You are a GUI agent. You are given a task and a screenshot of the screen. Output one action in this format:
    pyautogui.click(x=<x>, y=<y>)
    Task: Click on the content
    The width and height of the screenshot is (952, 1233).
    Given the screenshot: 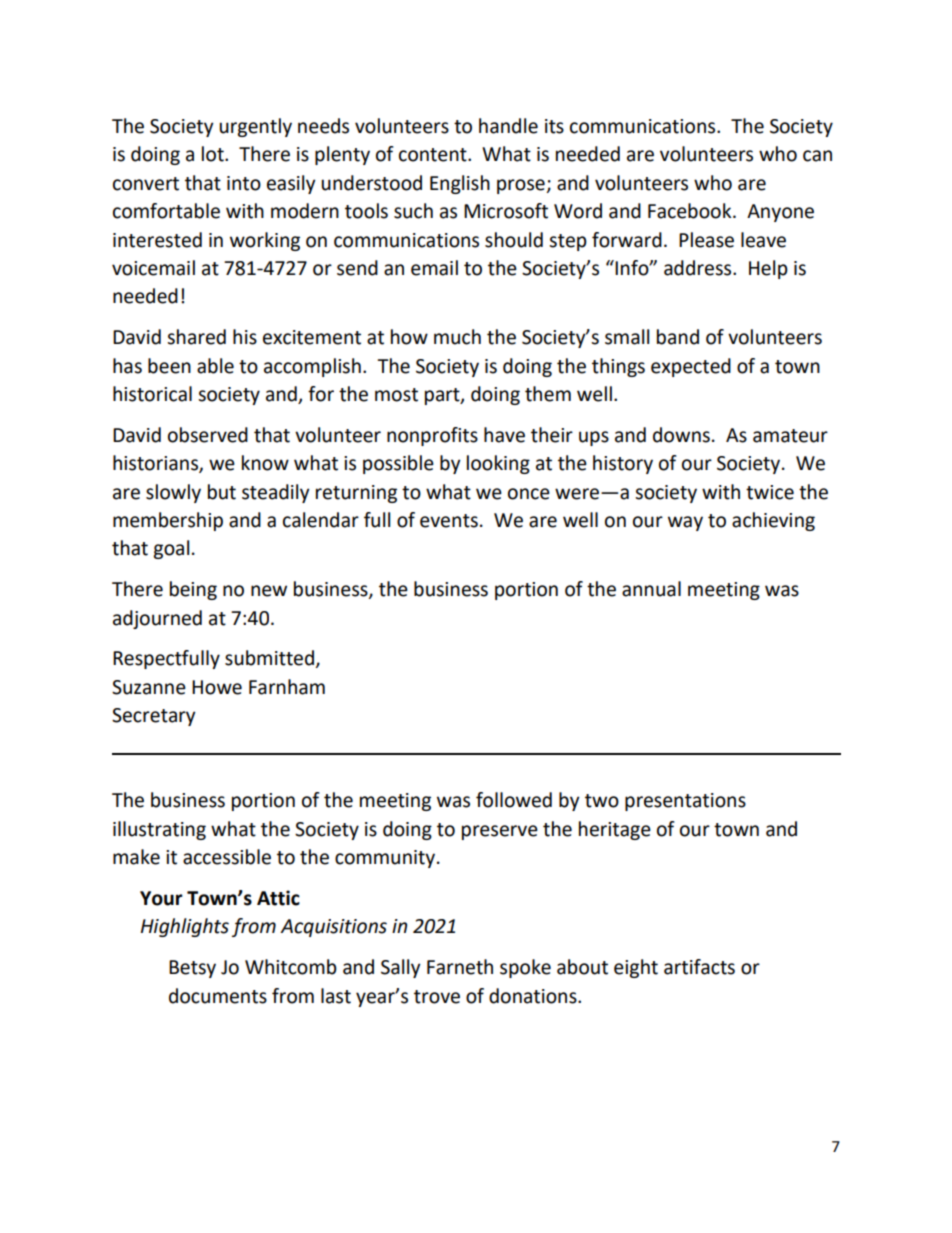 What is the action you would take?
    pyautogui.click(x=434, y=155)
